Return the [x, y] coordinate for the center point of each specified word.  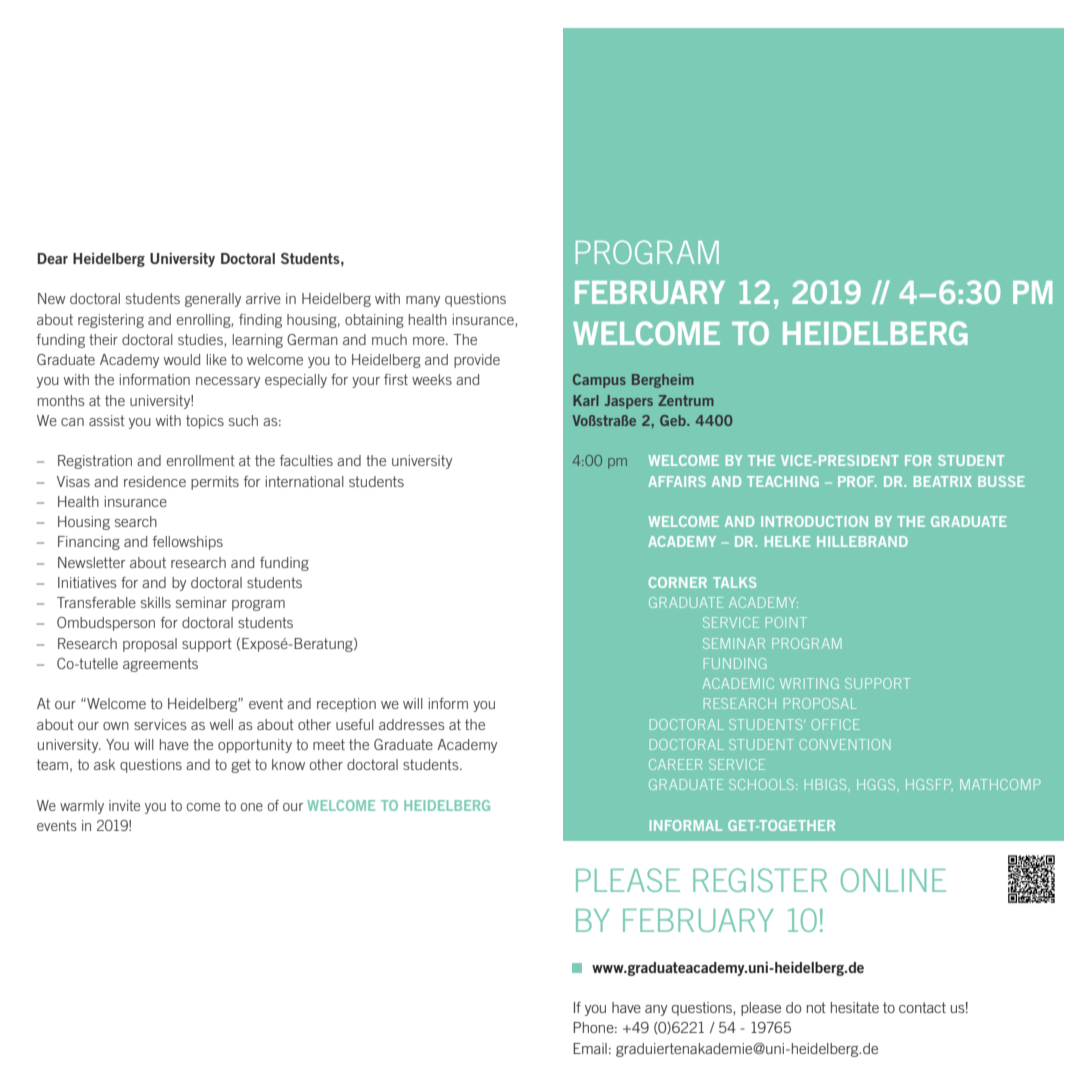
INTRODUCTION [814, 521]
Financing [89, 543]
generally [213, 300]
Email [590, 1048]
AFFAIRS [677, 481]
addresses [412, 724]
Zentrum [686, 400]
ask [104, 764]
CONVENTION [844, 744]
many [423, 301]
